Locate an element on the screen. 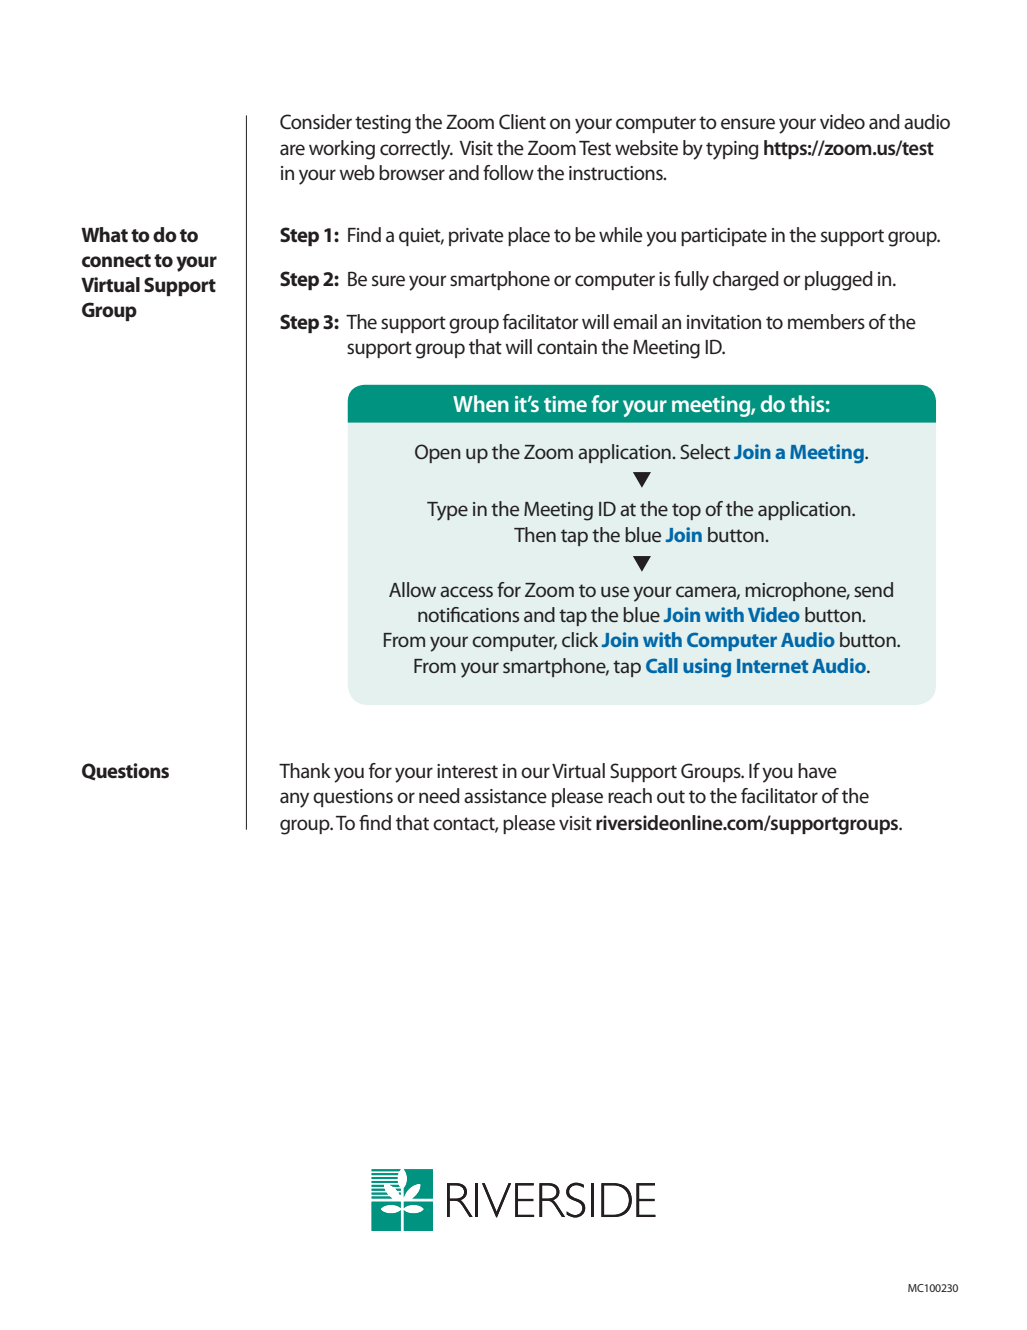 Image resolution: width=1027 pixels, height=1330 pixels. any is located at coordinates (294, 800).
